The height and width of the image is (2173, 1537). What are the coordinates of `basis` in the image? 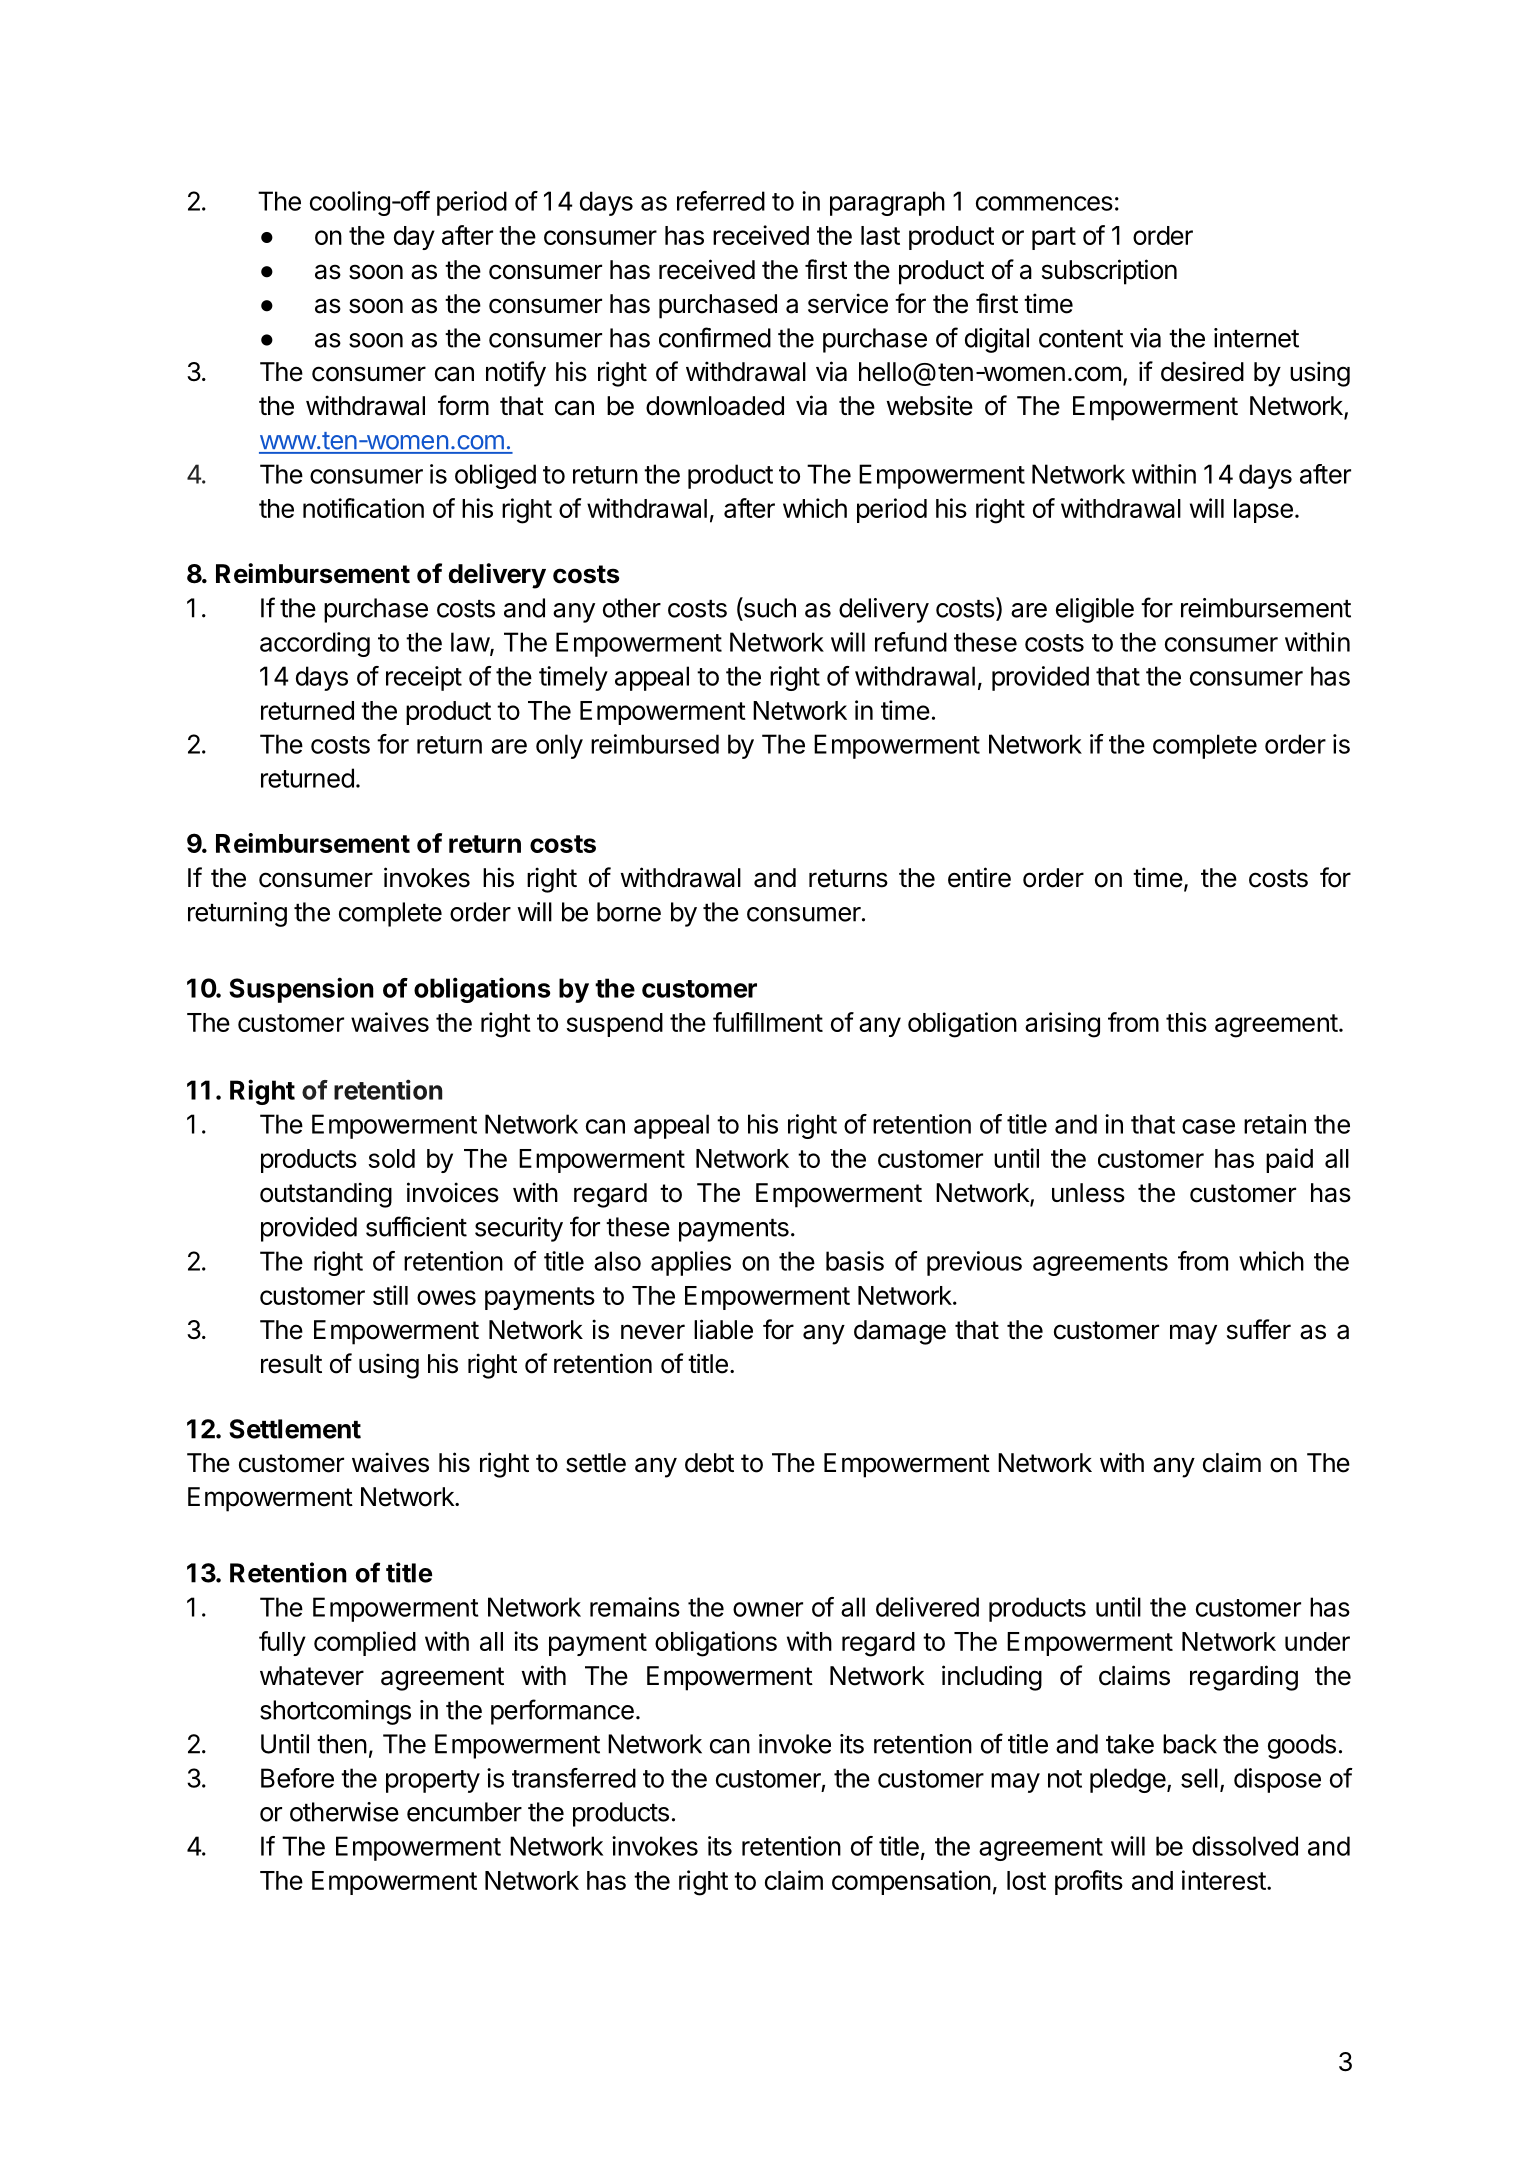 It's located at (855, 1261).
